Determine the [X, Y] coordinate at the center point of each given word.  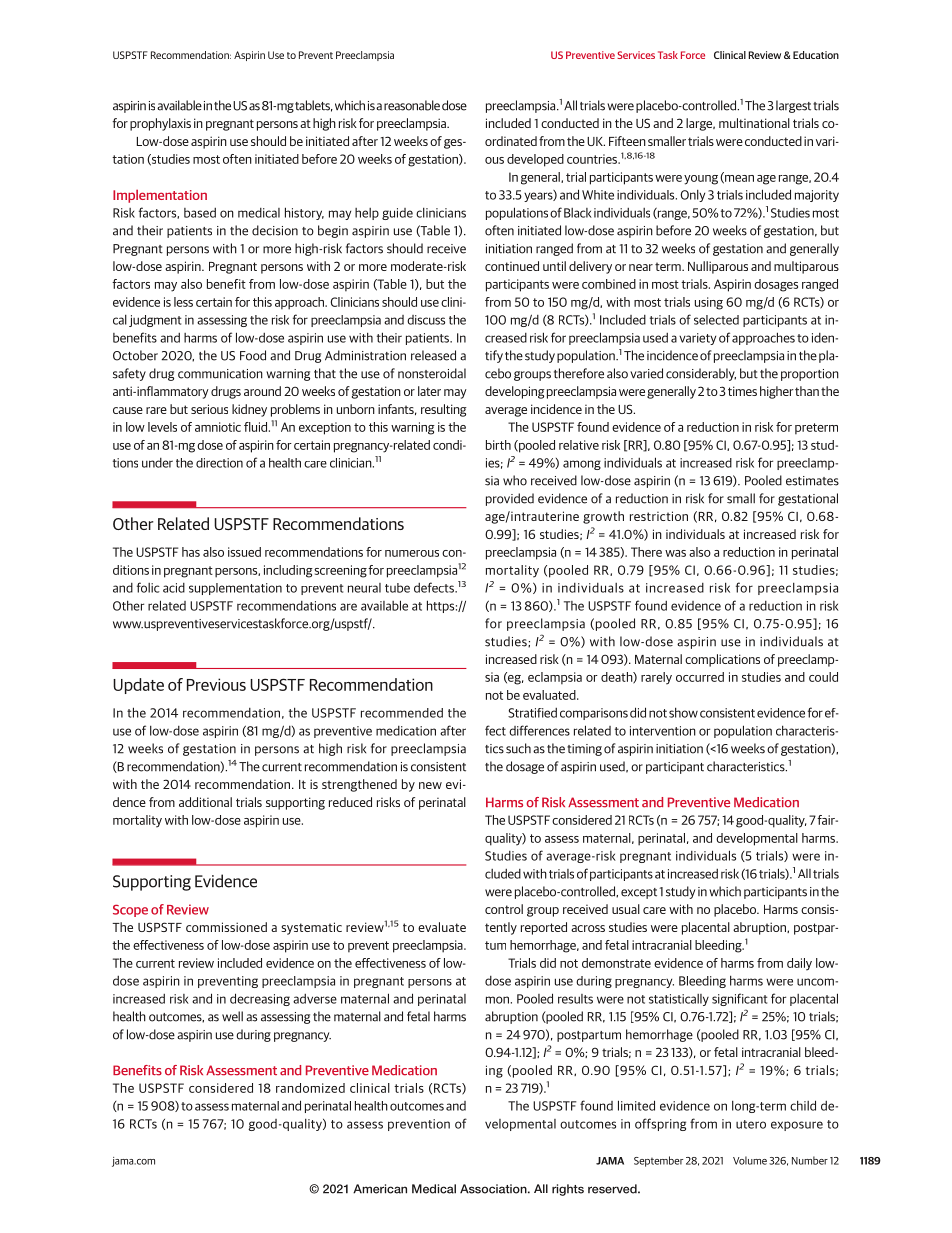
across [588, 928]
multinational [754, 123]
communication [220, 374]
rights [568, 1190]
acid [174, 588]
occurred [700, 677]
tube [397, 588]
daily [799, 964]
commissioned [226, 927]
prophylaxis [160, 124]
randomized [310, 1088]
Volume [750, 1160]
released [433, 355]
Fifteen [627, 141]
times [742, 391]
